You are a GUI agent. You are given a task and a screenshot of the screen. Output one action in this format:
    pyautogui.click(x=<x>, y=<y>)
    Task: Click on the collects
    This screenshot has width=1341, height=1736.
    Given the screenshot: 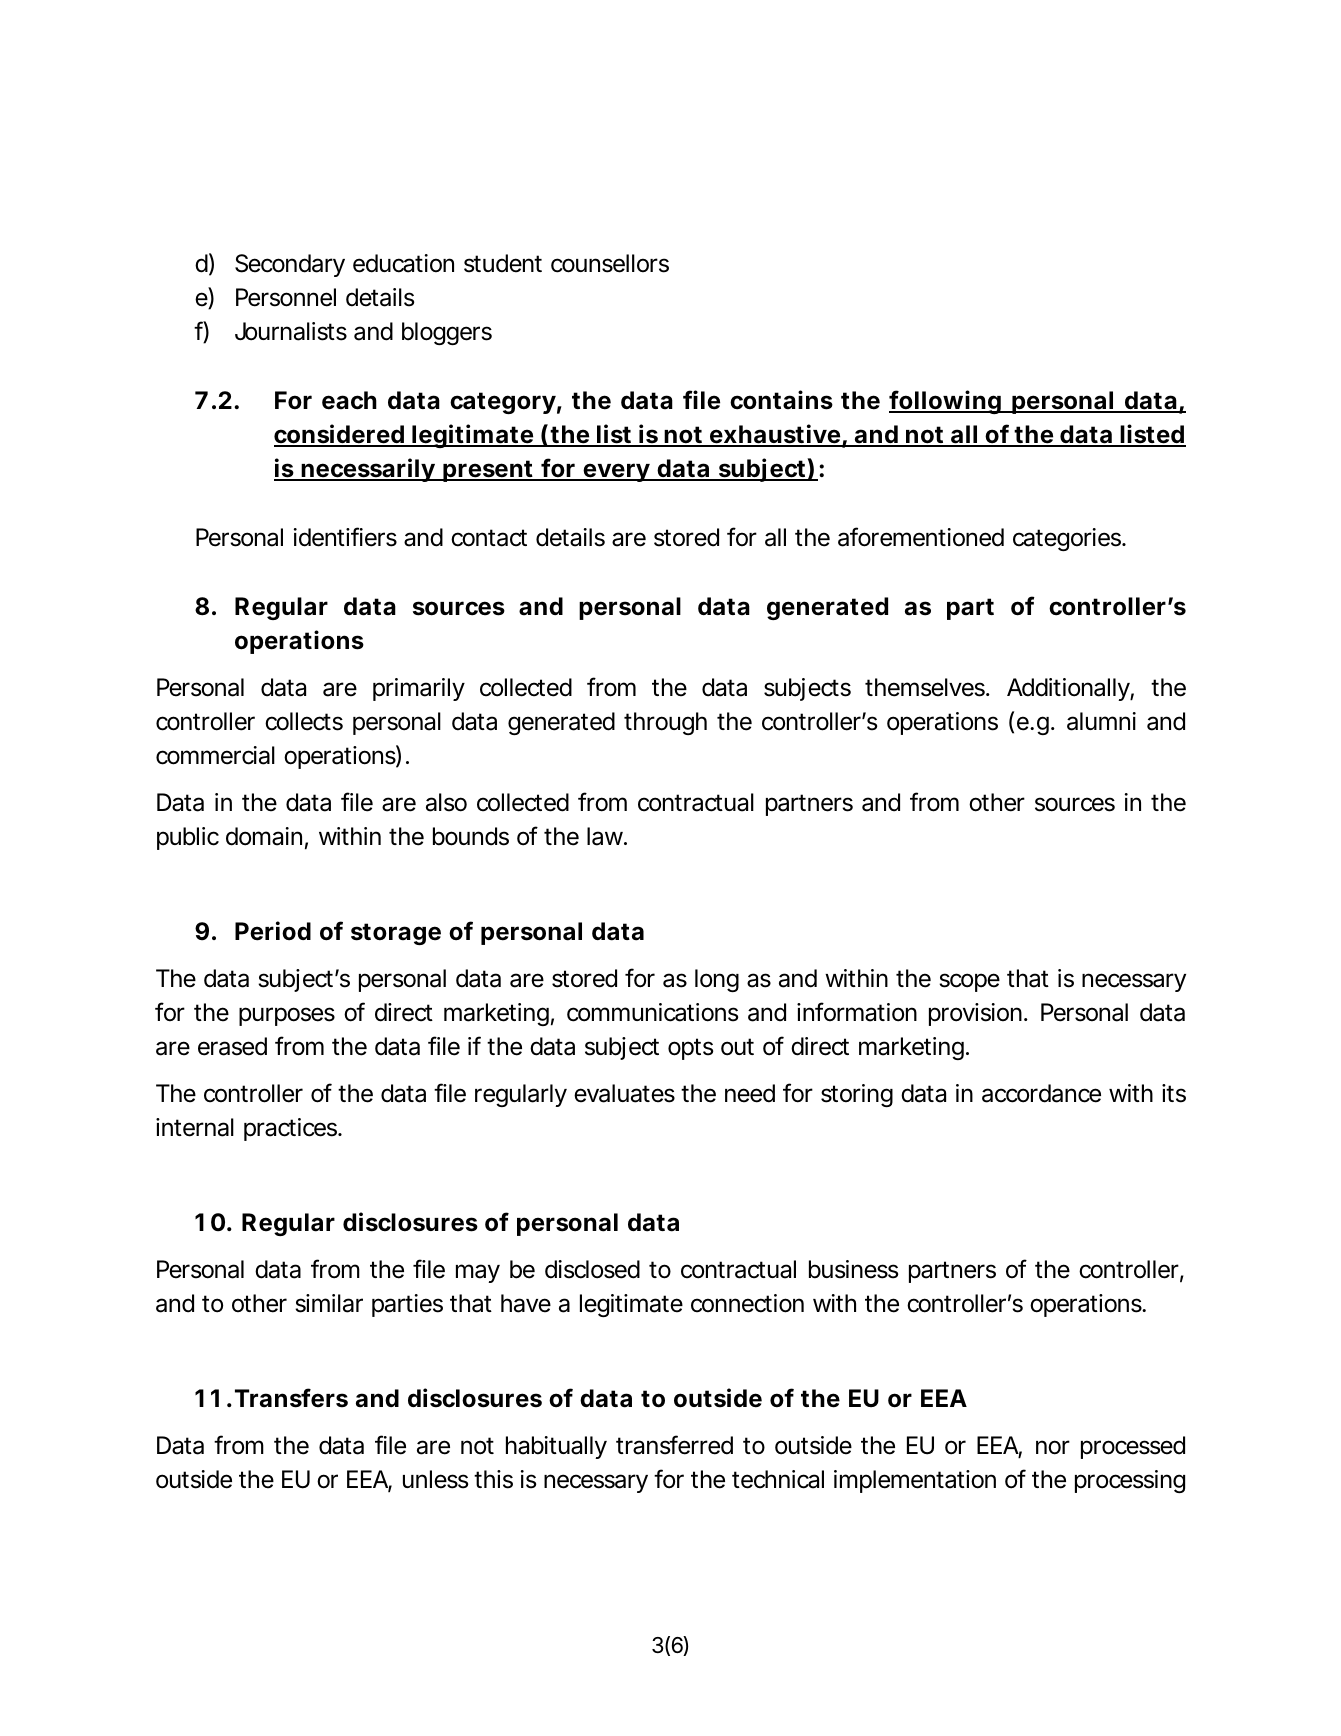 What is the action you would take?
    pyautogui.click(x=304, y=721)
